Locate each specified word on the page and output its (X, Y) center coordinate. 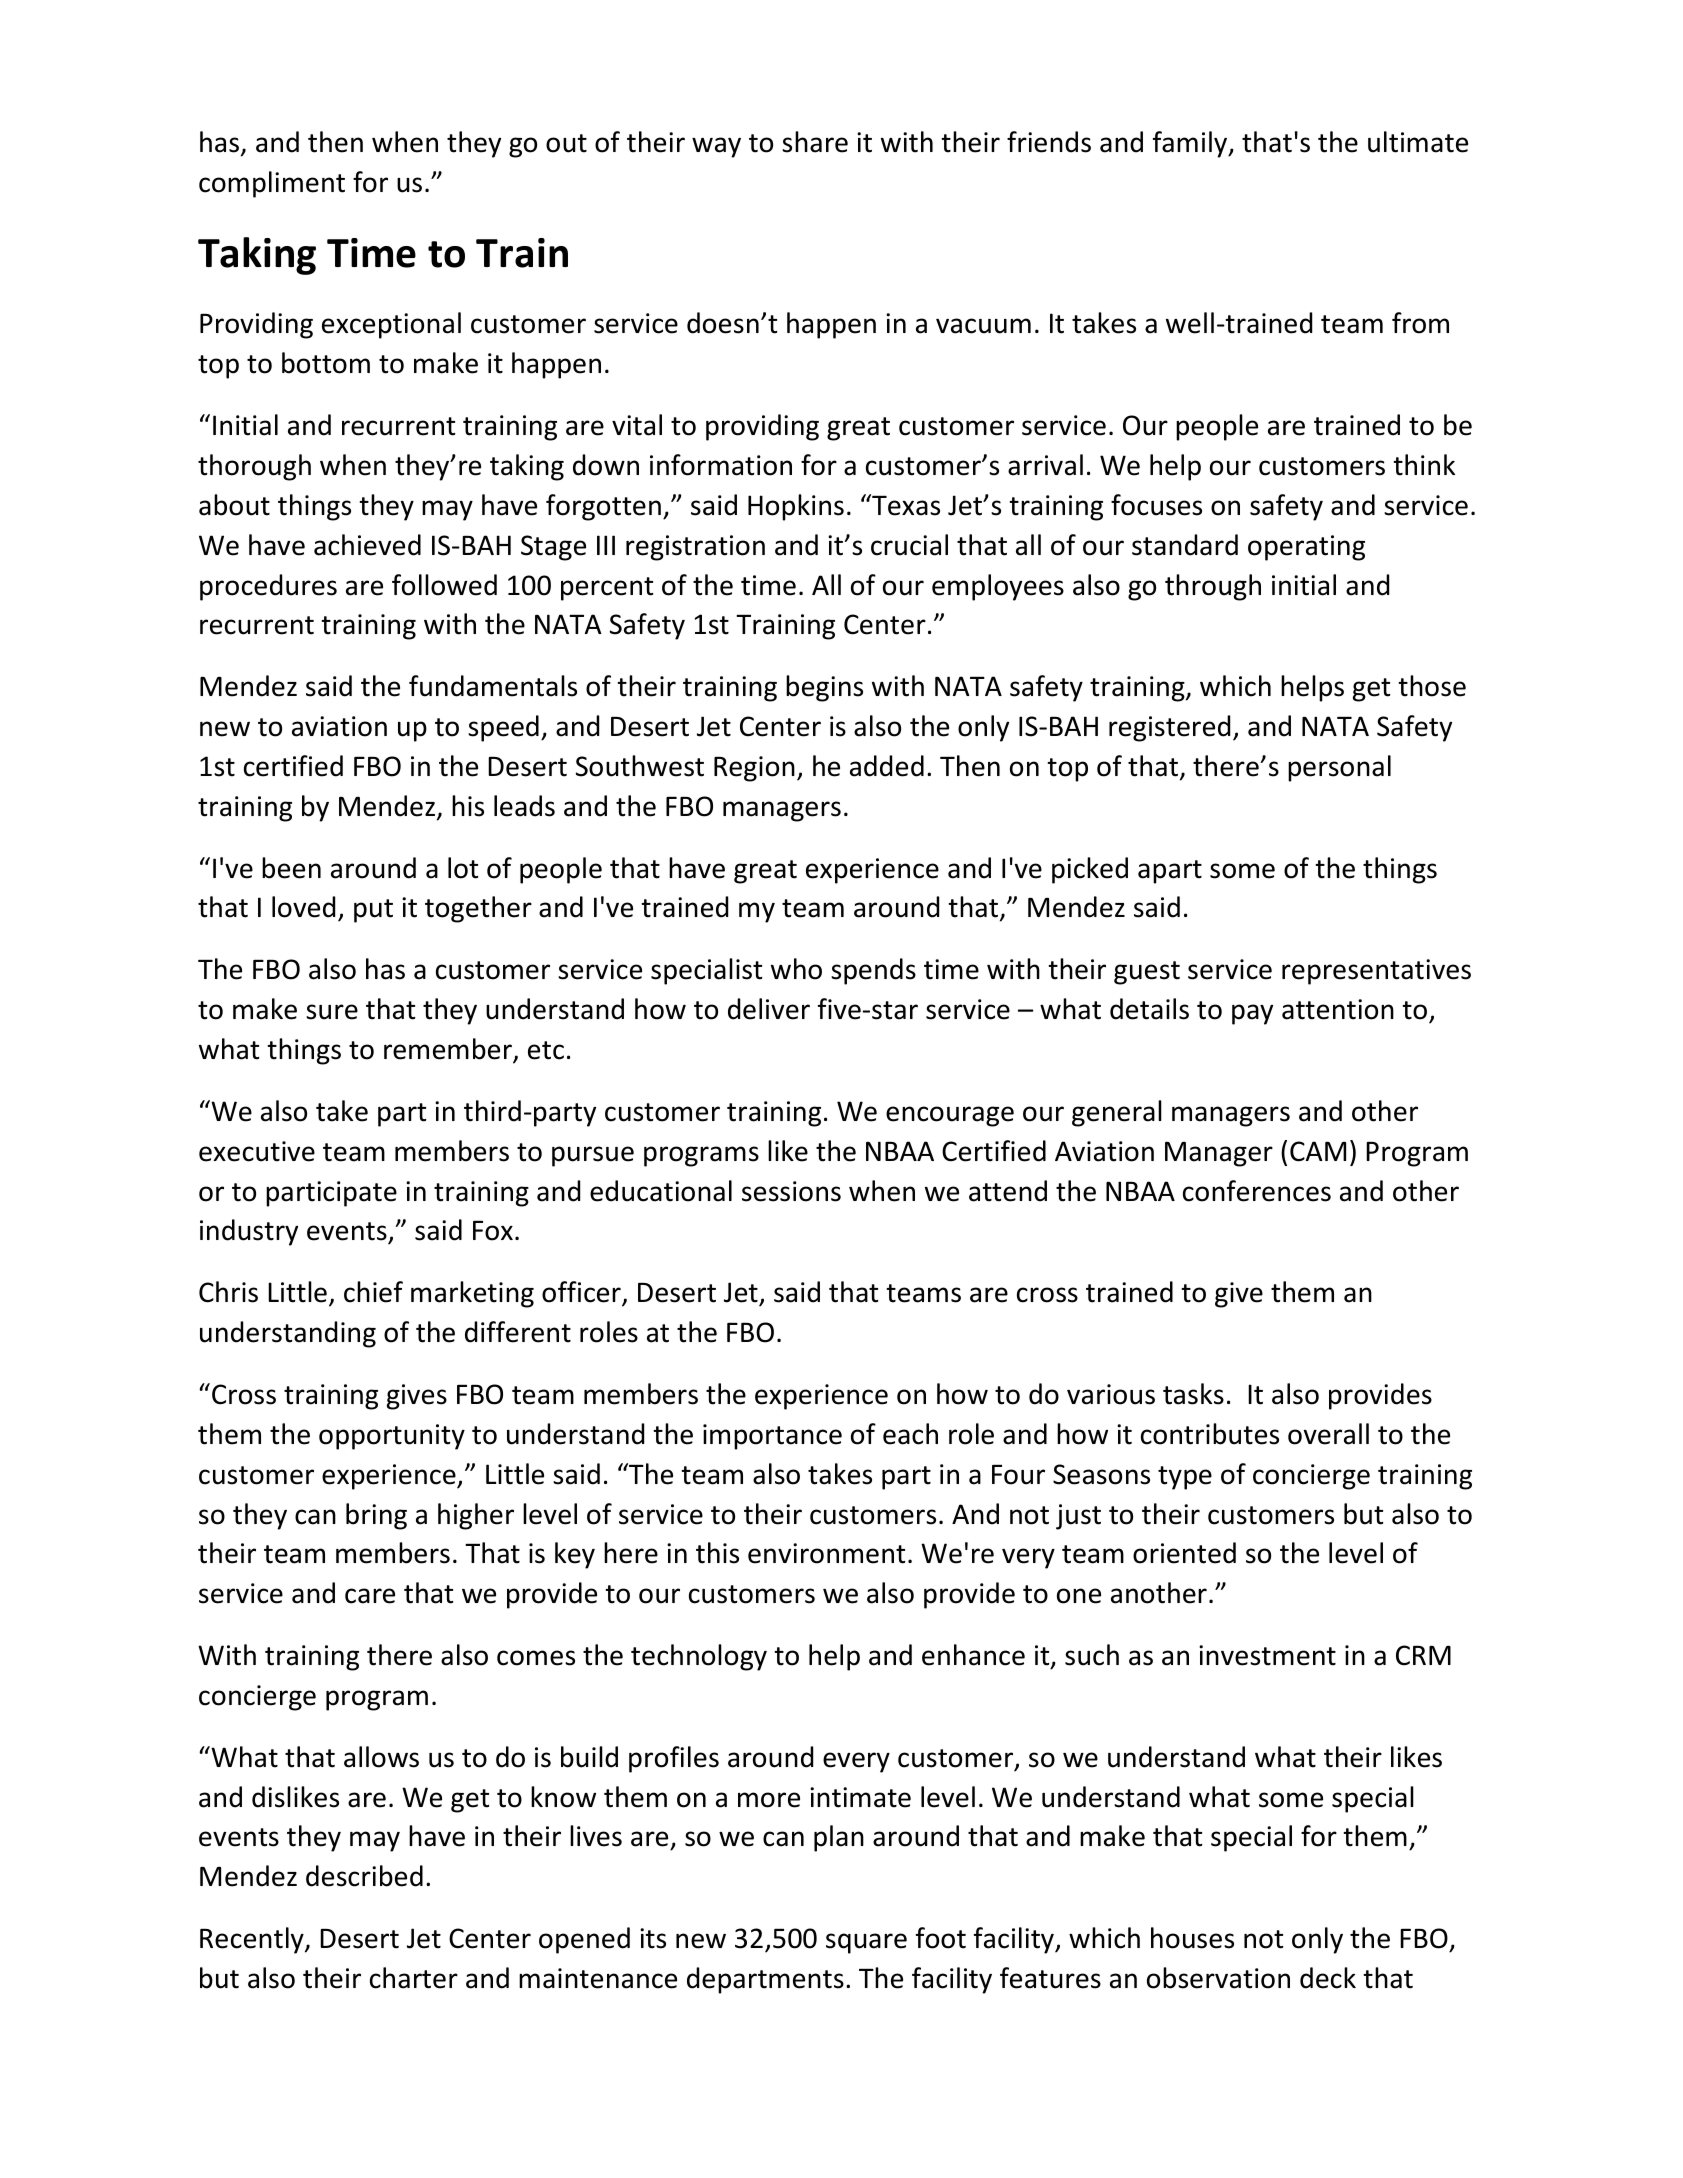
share (815, 142)
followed (444, 585)
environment (826, 1553)
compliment (272, 184)
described (364, 1876)
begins (824, 688)
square (866, 1943)
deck (1328, 1978)
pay (1252, 1014)
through (1213, 587)
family (1191, 144)
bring (376, 1516)
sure (332, 1012)
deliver (769, 1009)
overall (1328, 1434)
